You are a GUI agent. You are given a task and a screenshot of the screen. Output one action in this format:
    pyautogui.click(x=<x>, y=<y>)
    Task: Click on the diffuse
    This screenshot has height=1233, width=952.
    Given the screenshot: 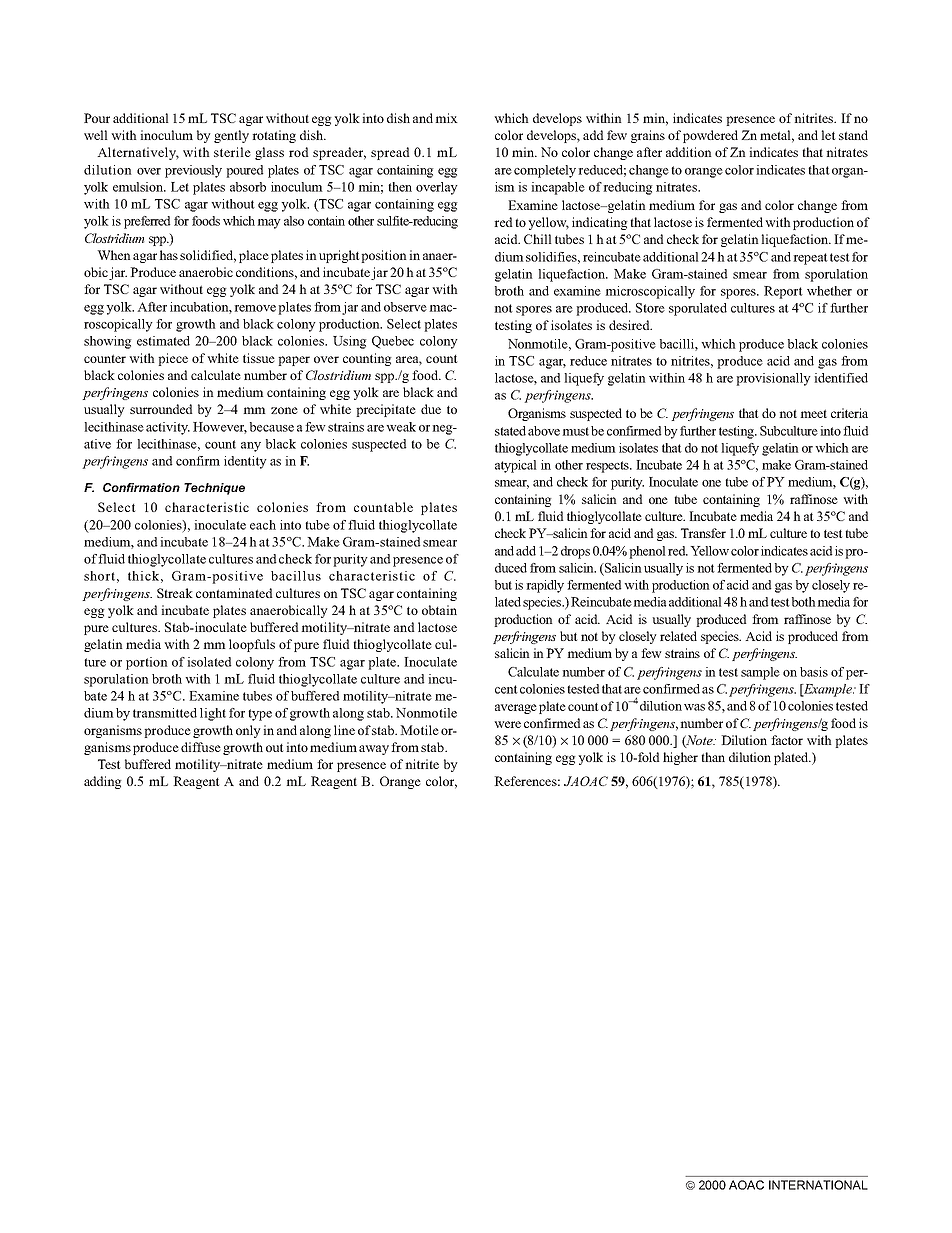 What is the action you would take?
    pyautogui.click(x=201, y=747)
